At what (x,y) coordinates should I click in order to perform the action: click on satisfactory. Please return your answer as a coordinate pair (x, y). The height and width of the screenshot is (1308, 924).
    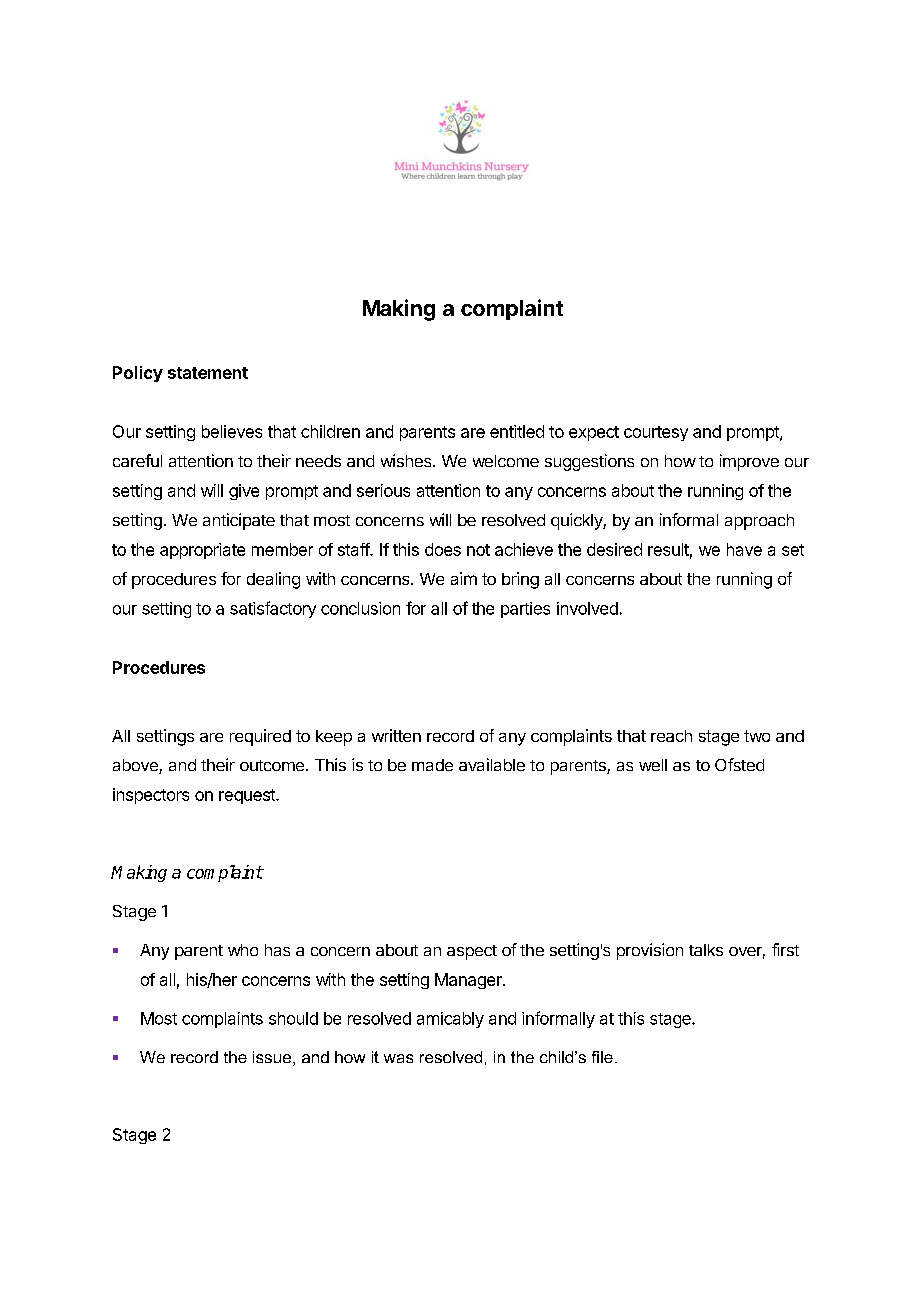
    Looking at the image, I should click on (273, 609).
